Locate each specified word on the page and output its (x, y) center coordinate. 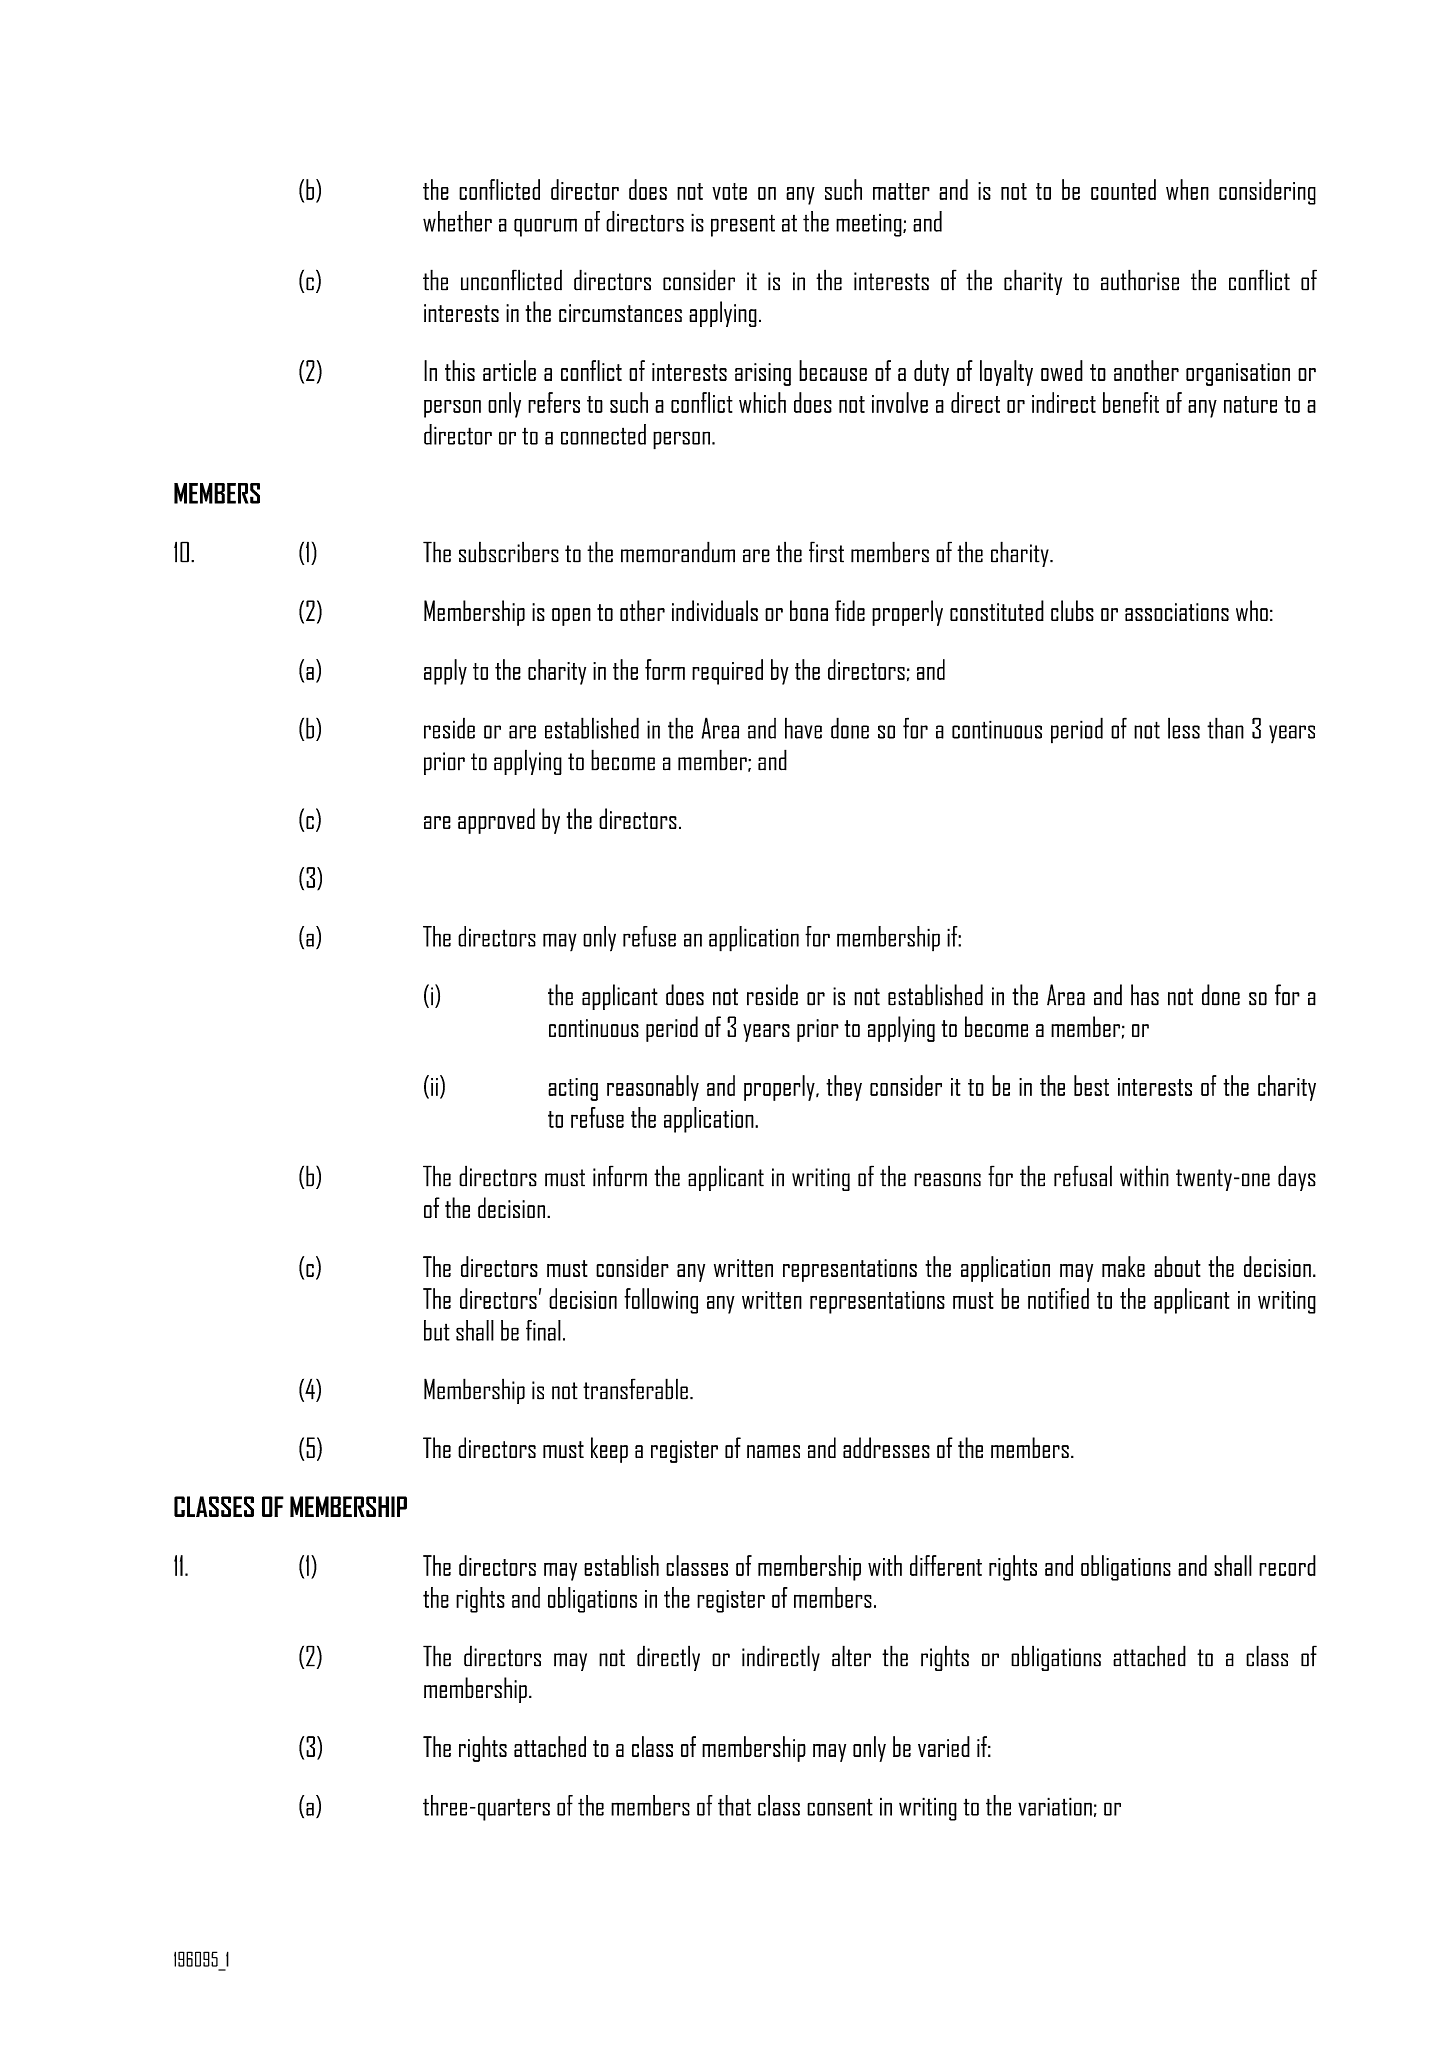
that (734, 1805)
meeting (870, 225)
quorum (545, 227)
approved (496, 821)
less (1184, 728)
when (1187, 189)
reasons (947, 1180)
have (803, 728)
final (543, 1330)
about (1177, 1266)
